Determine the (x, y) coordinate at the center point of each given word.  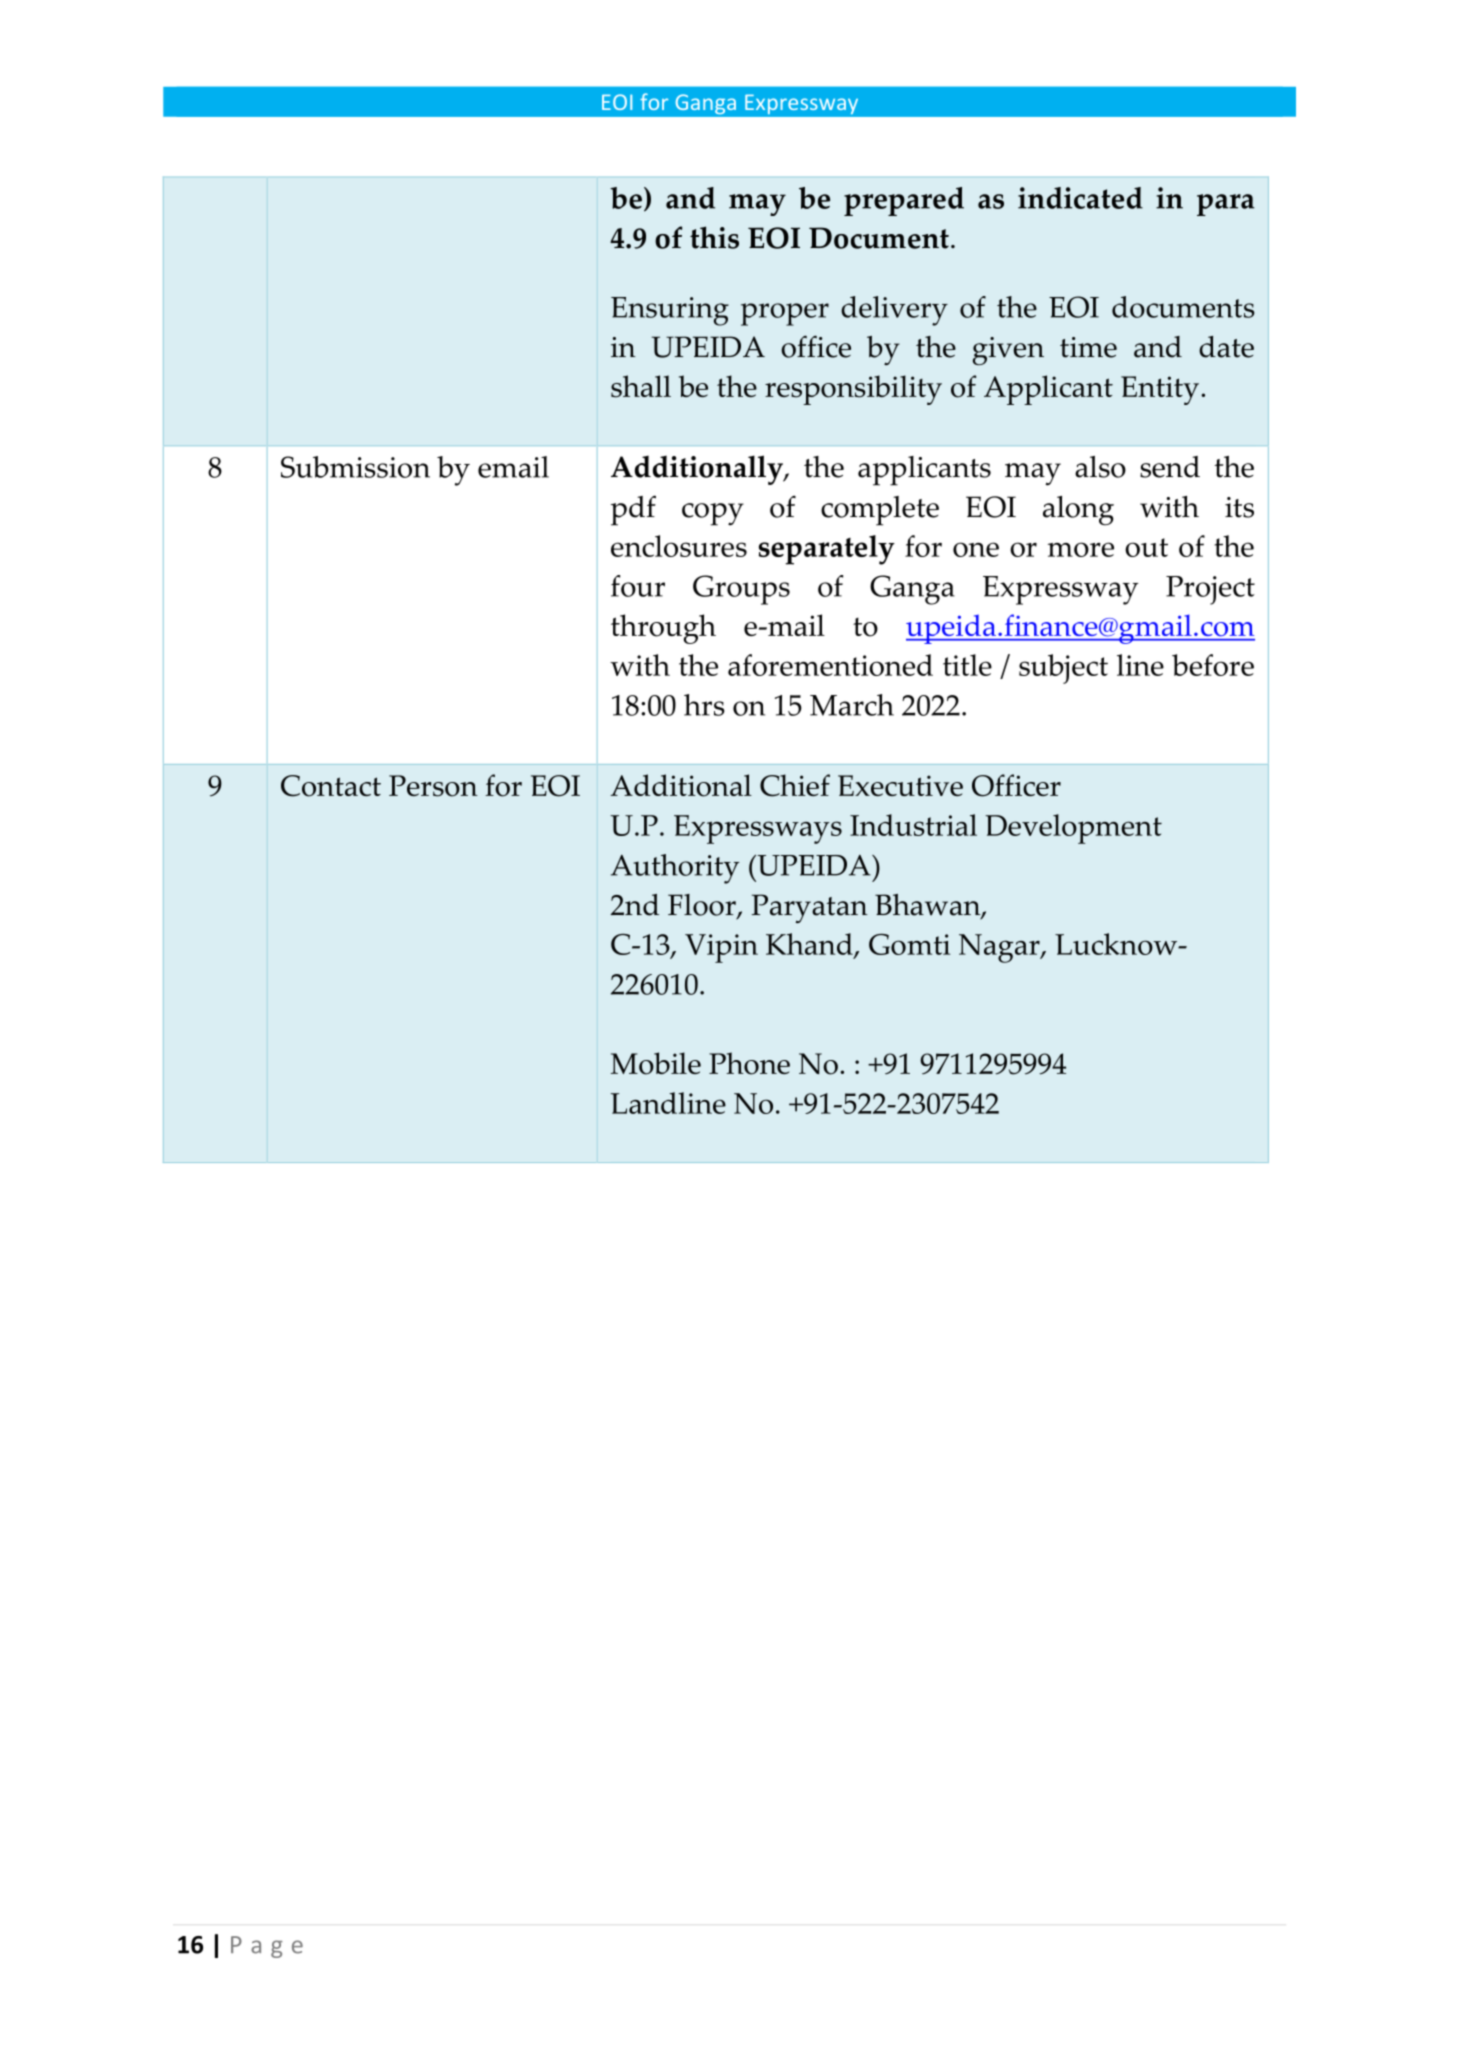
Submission (355, 467)
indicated (1080, 198)
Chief (795, 785)
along (1078, 511)
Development (1073, 829)
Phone (749, 1063)
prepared (904, 201)
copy (713, 514)
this (714, 237)
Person (433, 786)
